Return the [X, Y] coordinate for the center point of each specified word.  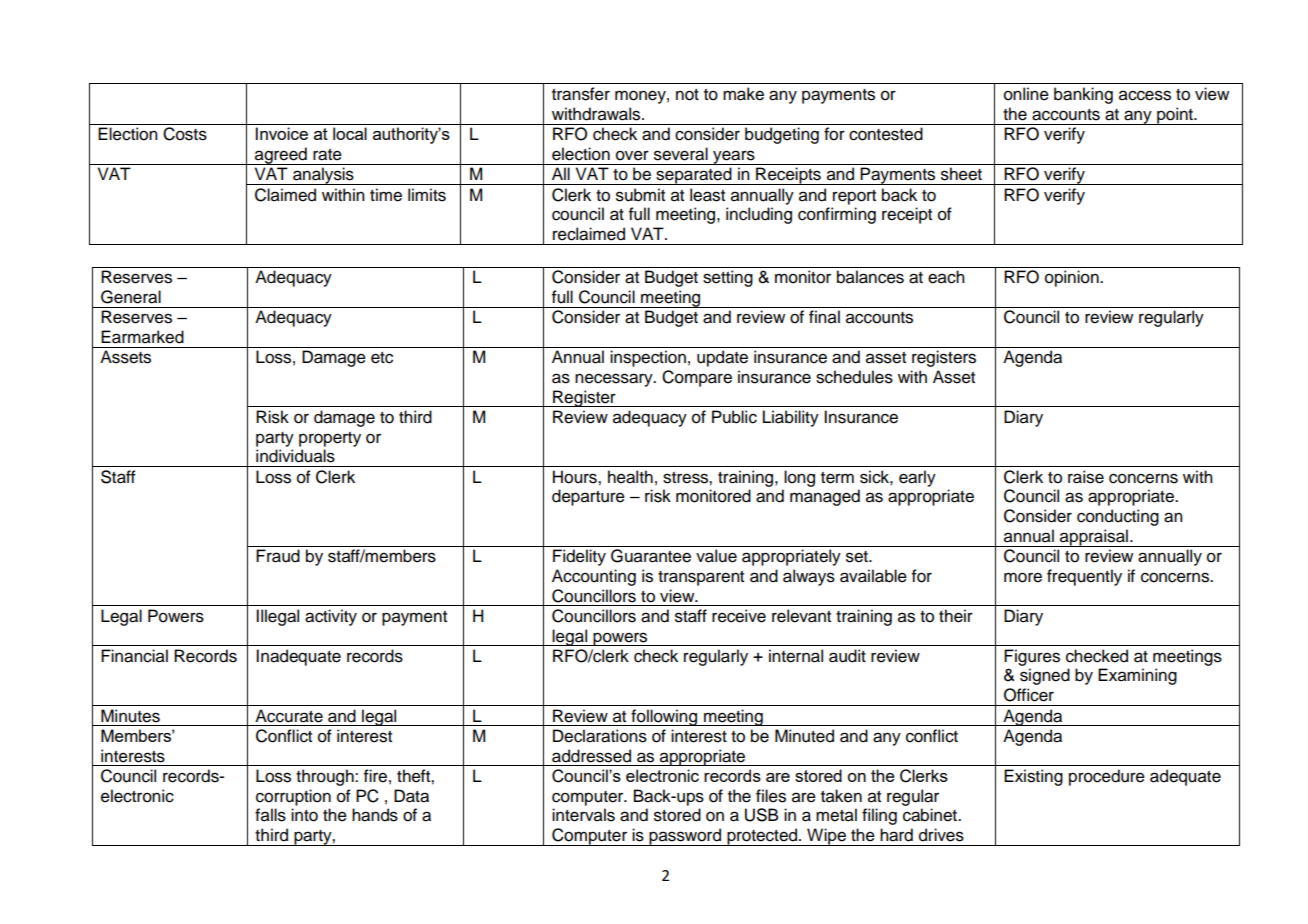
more [1023, 577]
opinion [1073, 278]
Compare [697, 378]
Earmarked [142, 337]
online [1026, 94]
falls [270, 815]
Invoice [282, 133]
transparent [701, 578]
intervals [583, 815]
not [687, 95]
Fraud [278, 556]
